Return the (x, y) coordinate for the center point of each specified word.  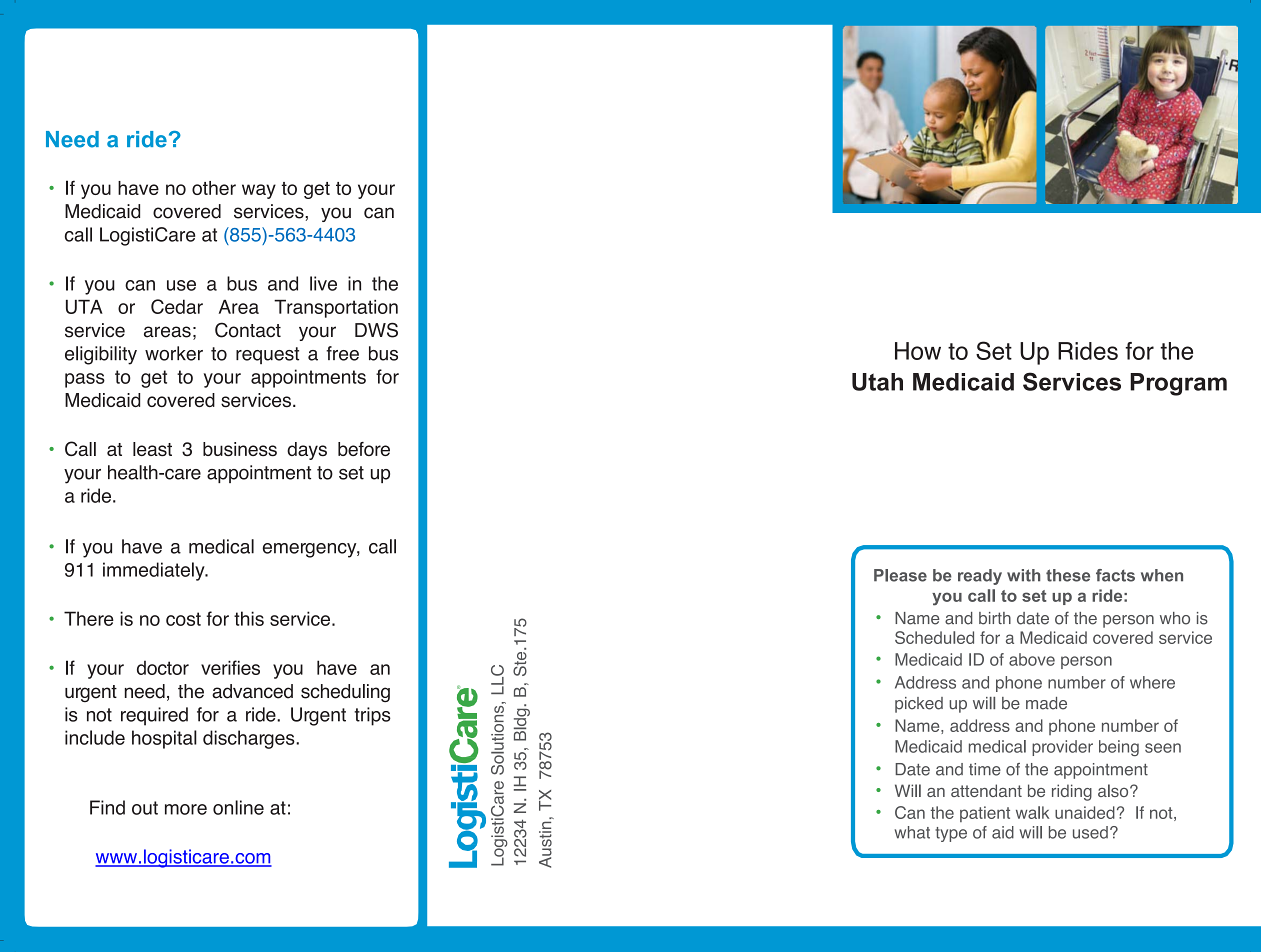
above (1032, 659)
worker (174, 353)
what (912, 832)
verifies (230, 667)
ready (980, 577)
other (214, 188)
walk (1032, 812)
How (918, 351)
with (1023, 575)
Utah (877, 382)
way (259, 191)
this (249, 618)
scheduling (345, 693)
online (238, 807)
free (342, 353)
